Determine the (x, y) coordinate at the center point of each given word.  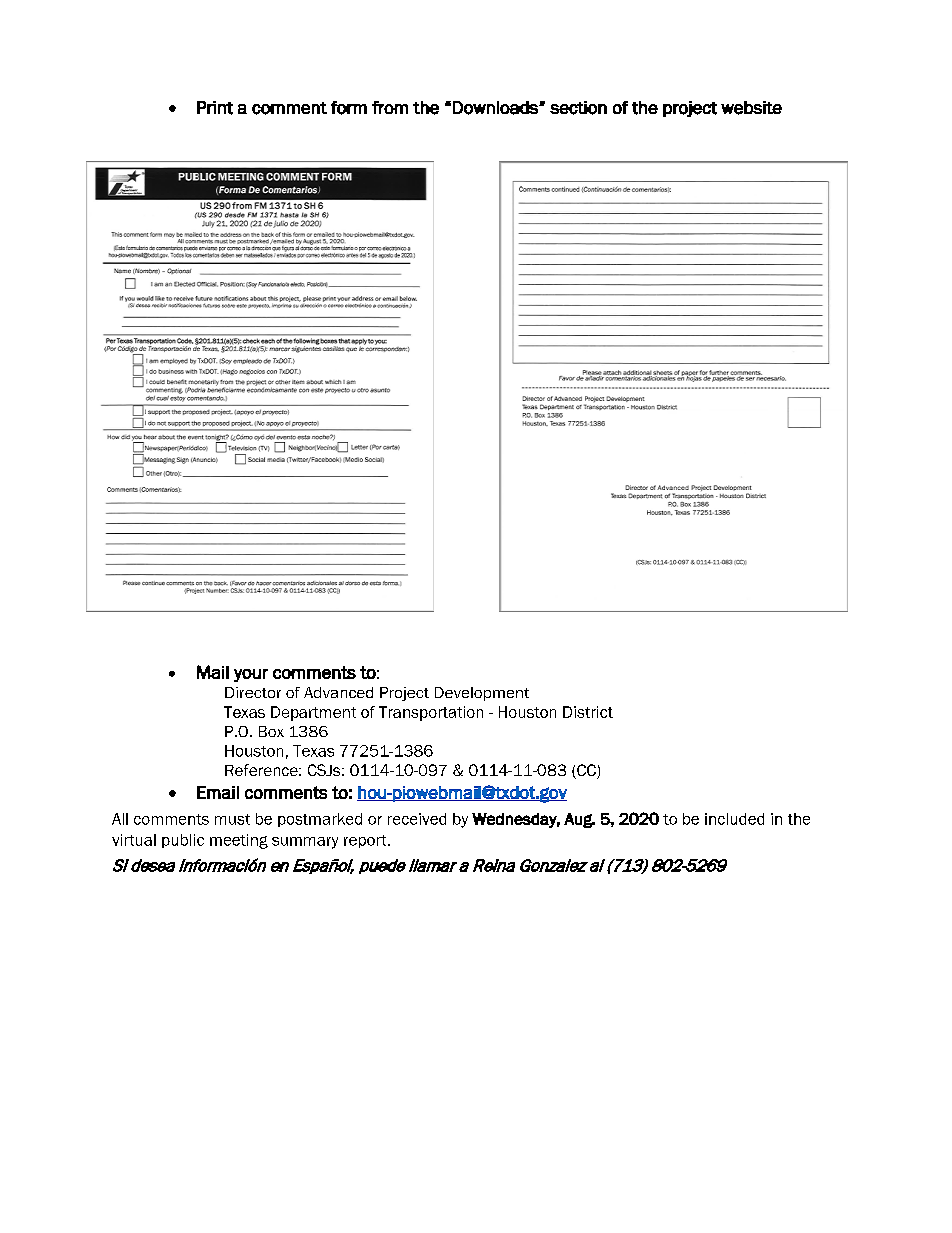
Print (215, 108)
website (751, 108)
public (183, 841)
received (417, 819)
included (734, 819)
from (390, 107)
